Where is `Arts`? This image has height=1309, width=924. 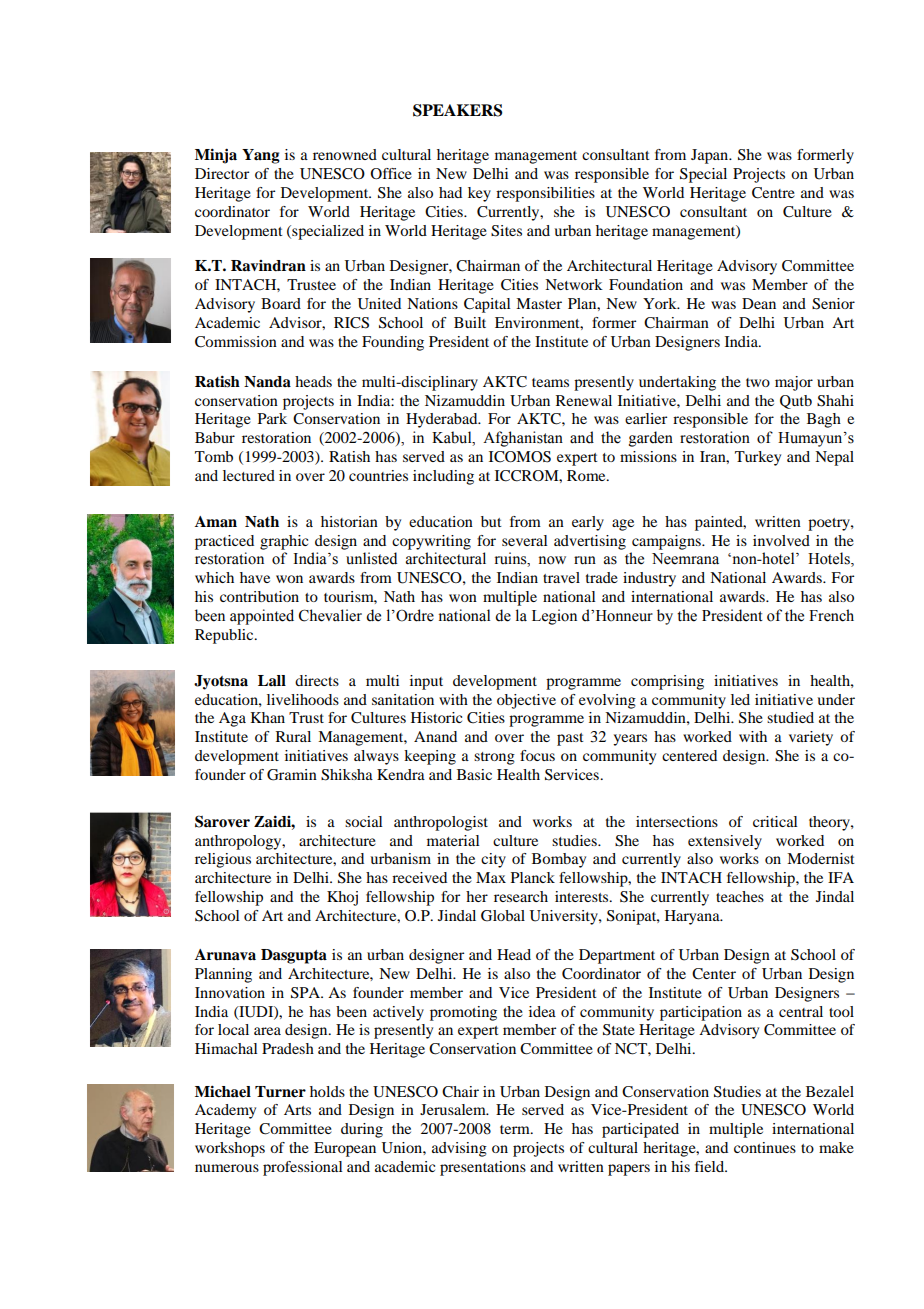
Arts is located at coordinates (297, 1109).
